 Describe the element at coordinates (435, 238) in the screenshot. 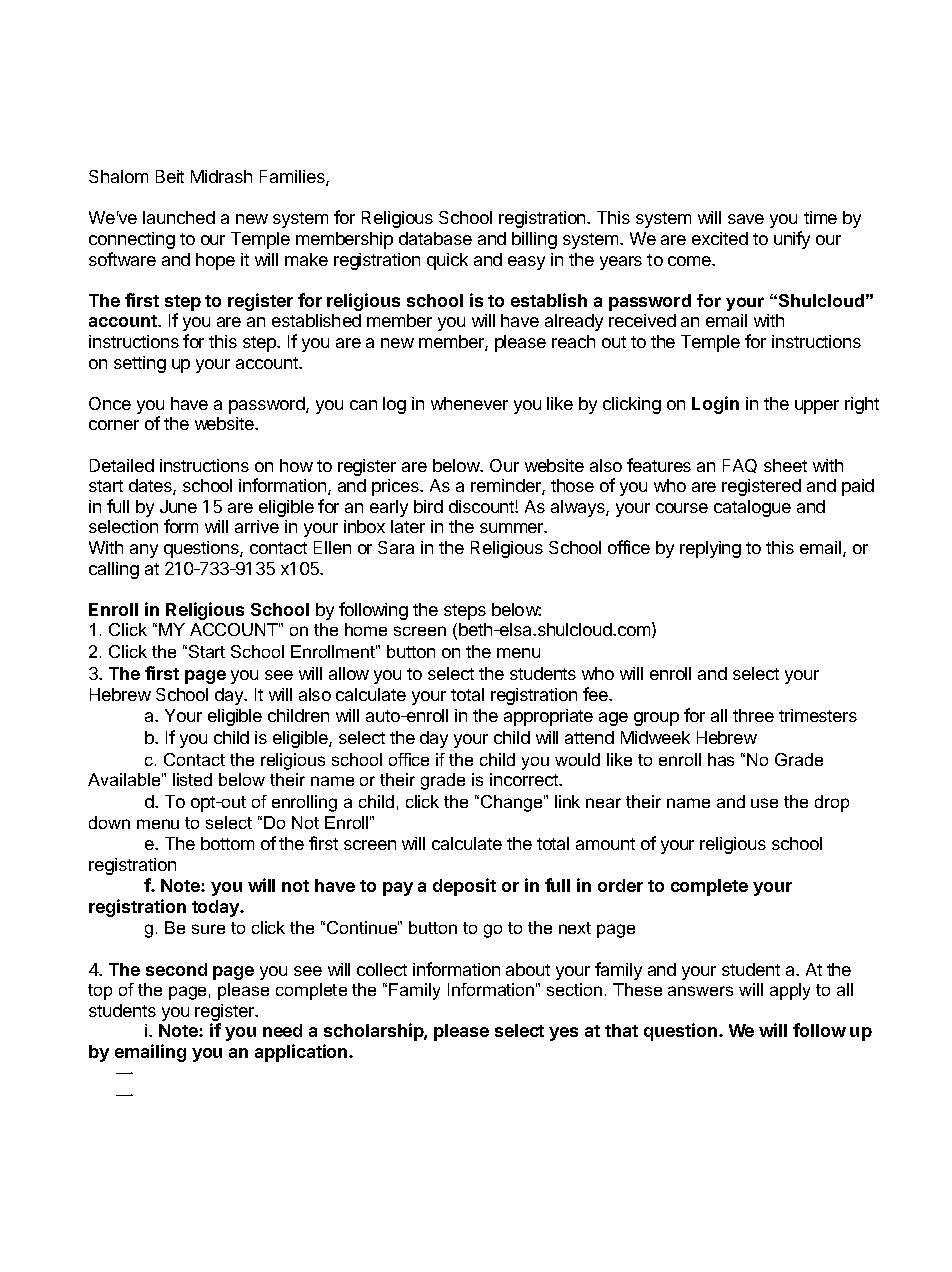

I see `database` at that location.
